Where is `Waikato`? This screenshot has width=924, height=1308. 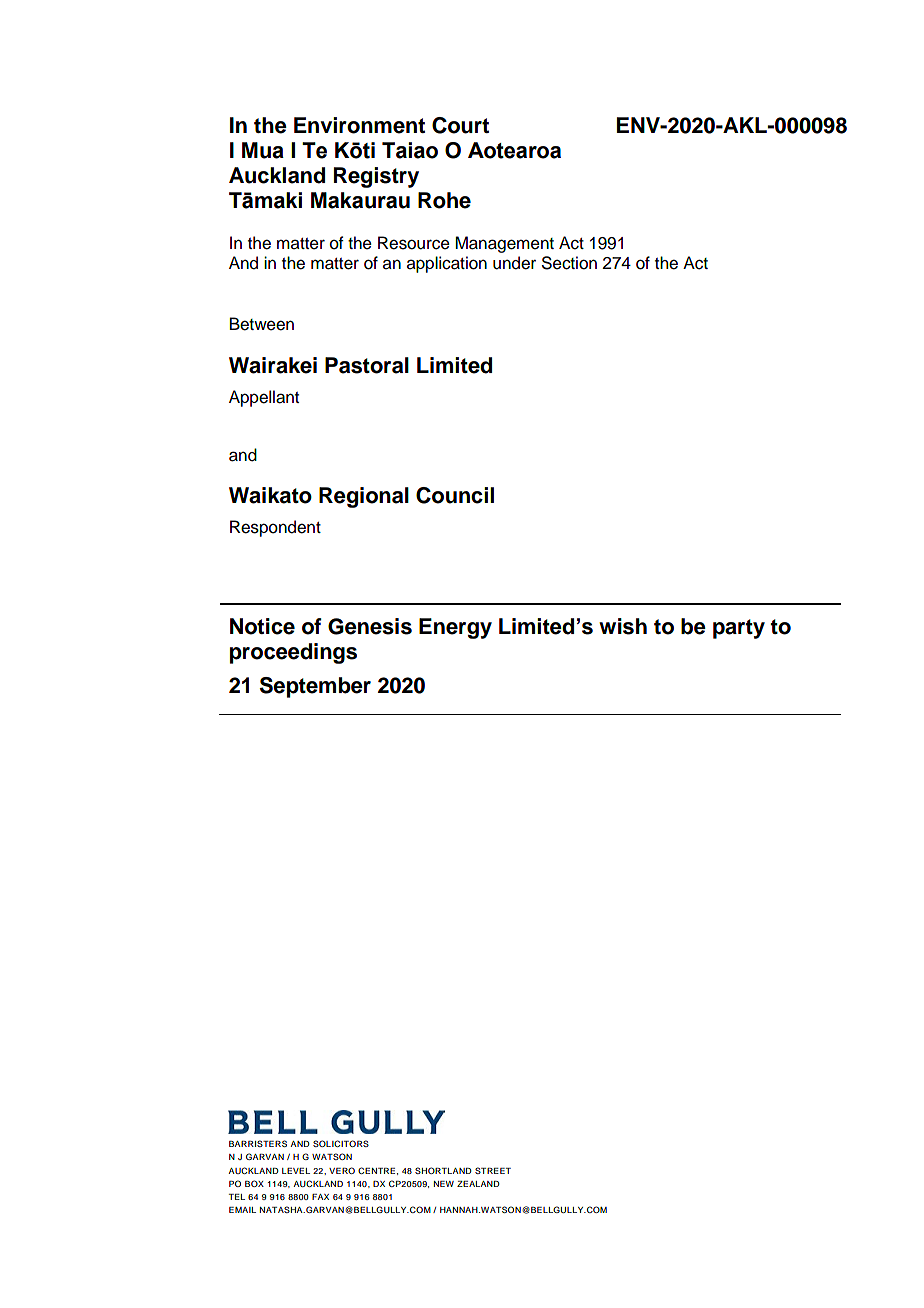 Waikato is located at coordinates (270, 495).
